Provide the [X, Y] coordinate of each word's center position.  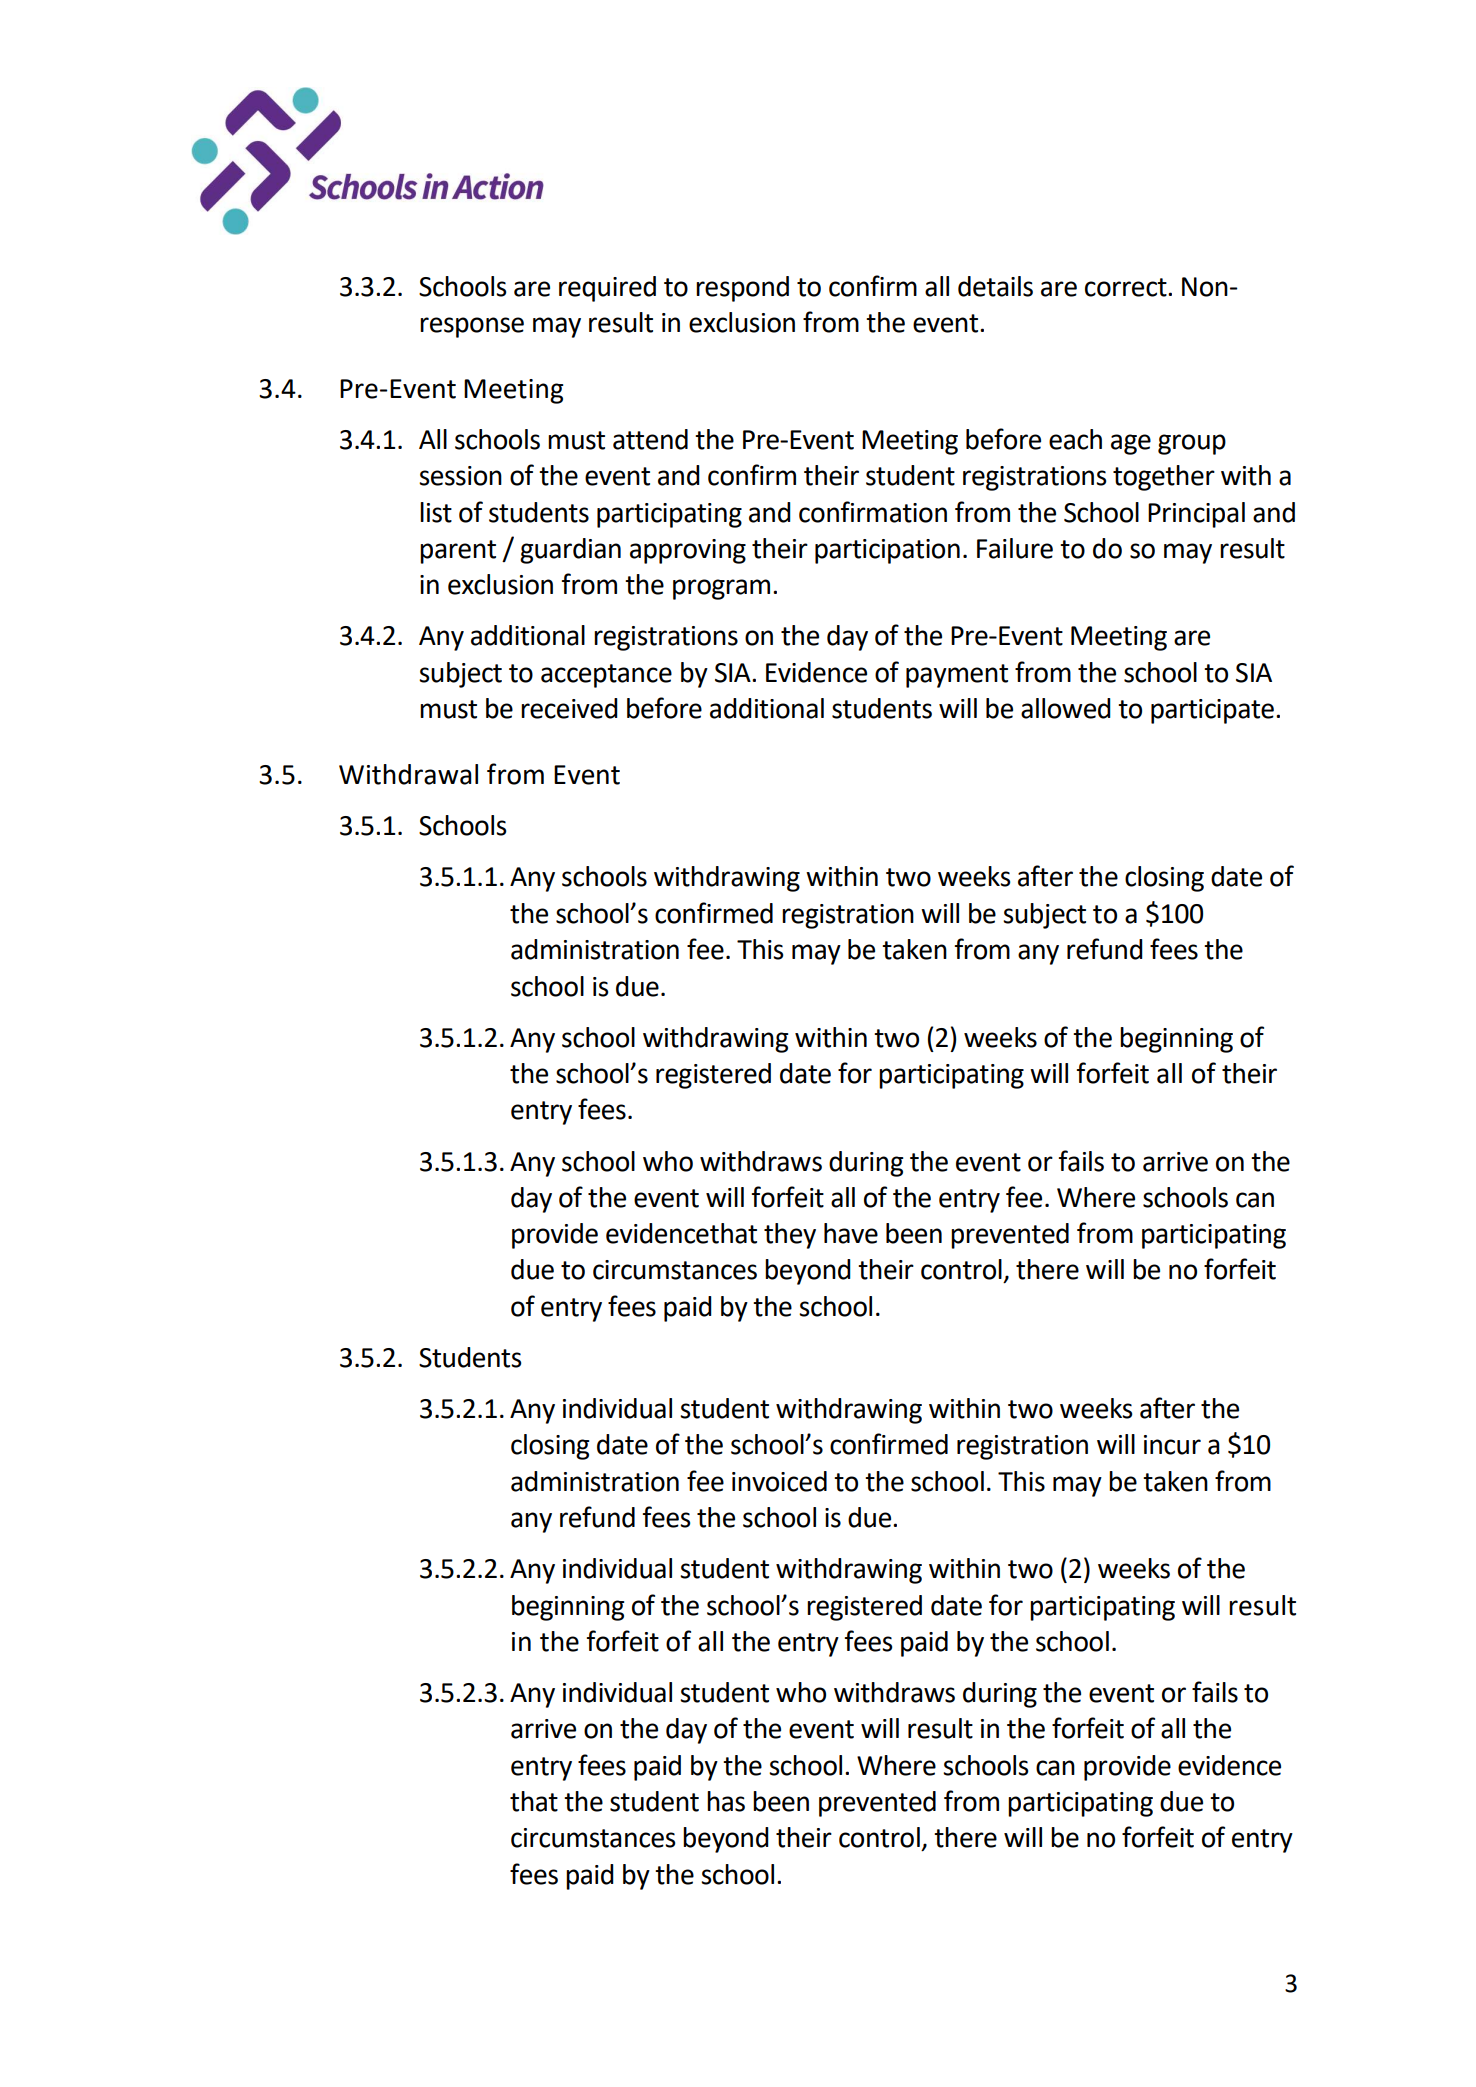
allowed [1066, 708]
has [726, 1801]
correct [1127, 287]
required [607, 289]
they [790, 1236]
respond [742, 289]
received [569, 708]
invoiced [779, 1481]
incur [1172, 1445]
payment [957, 676]
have [851, 1233]
